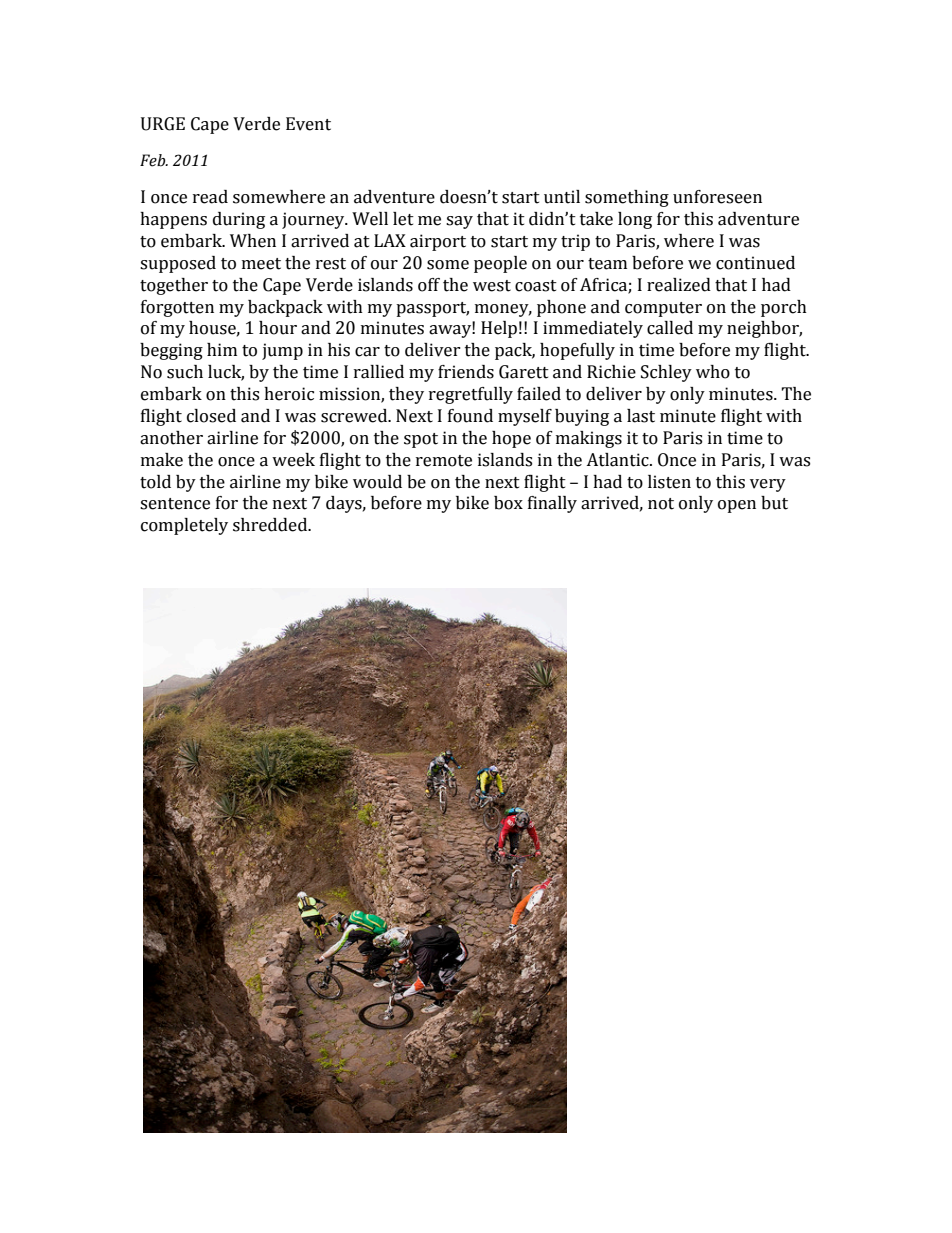 This screenshot has width=952, height=1233. Describe the element at coordinates (471, 395) in the screenshot. I see `regretfully` at that location.
